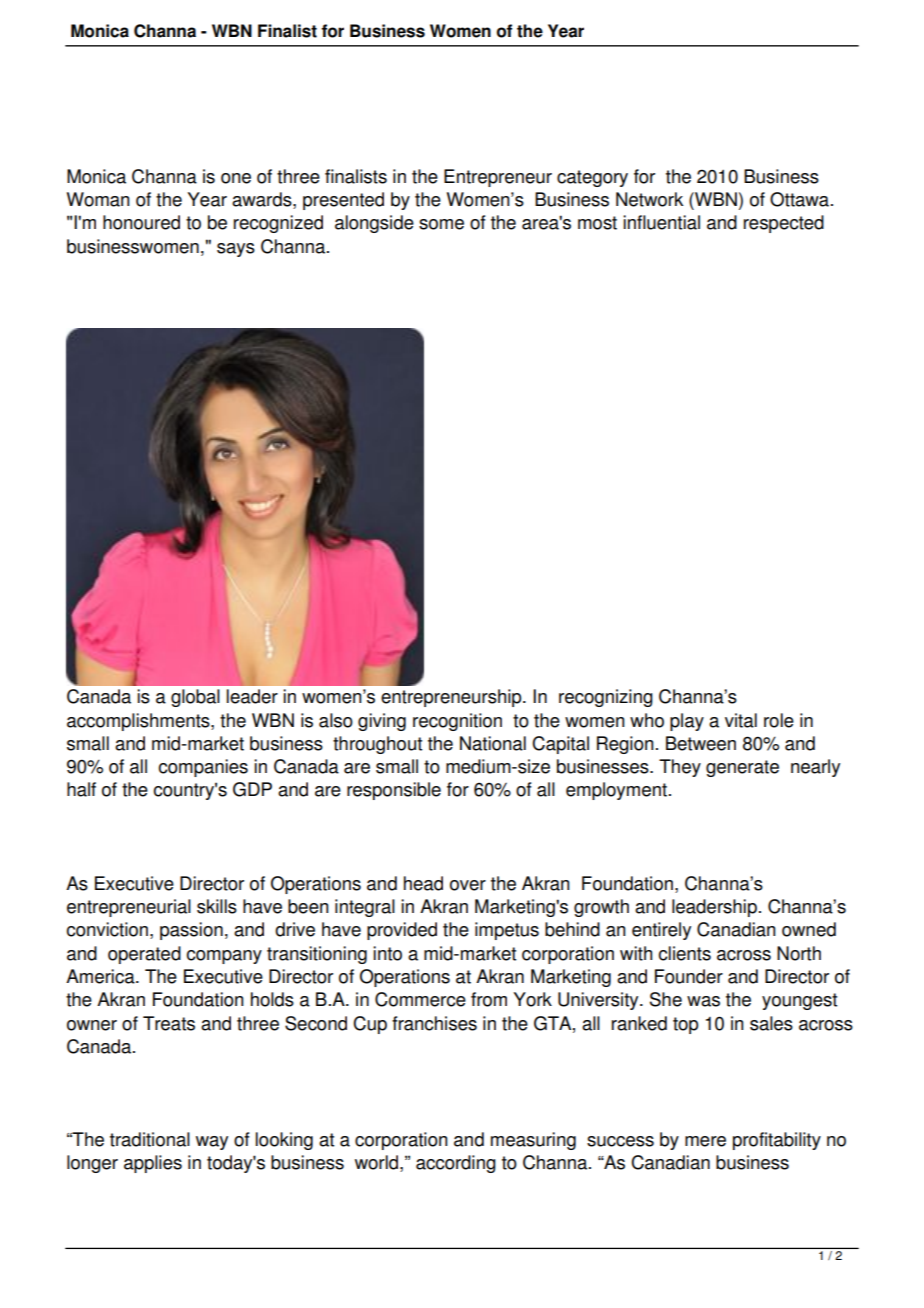 This image has height=1308, width=924. What do you see at coordinates (784, 224) in the image?
I see `respected` at bounding box center [784, 224].
